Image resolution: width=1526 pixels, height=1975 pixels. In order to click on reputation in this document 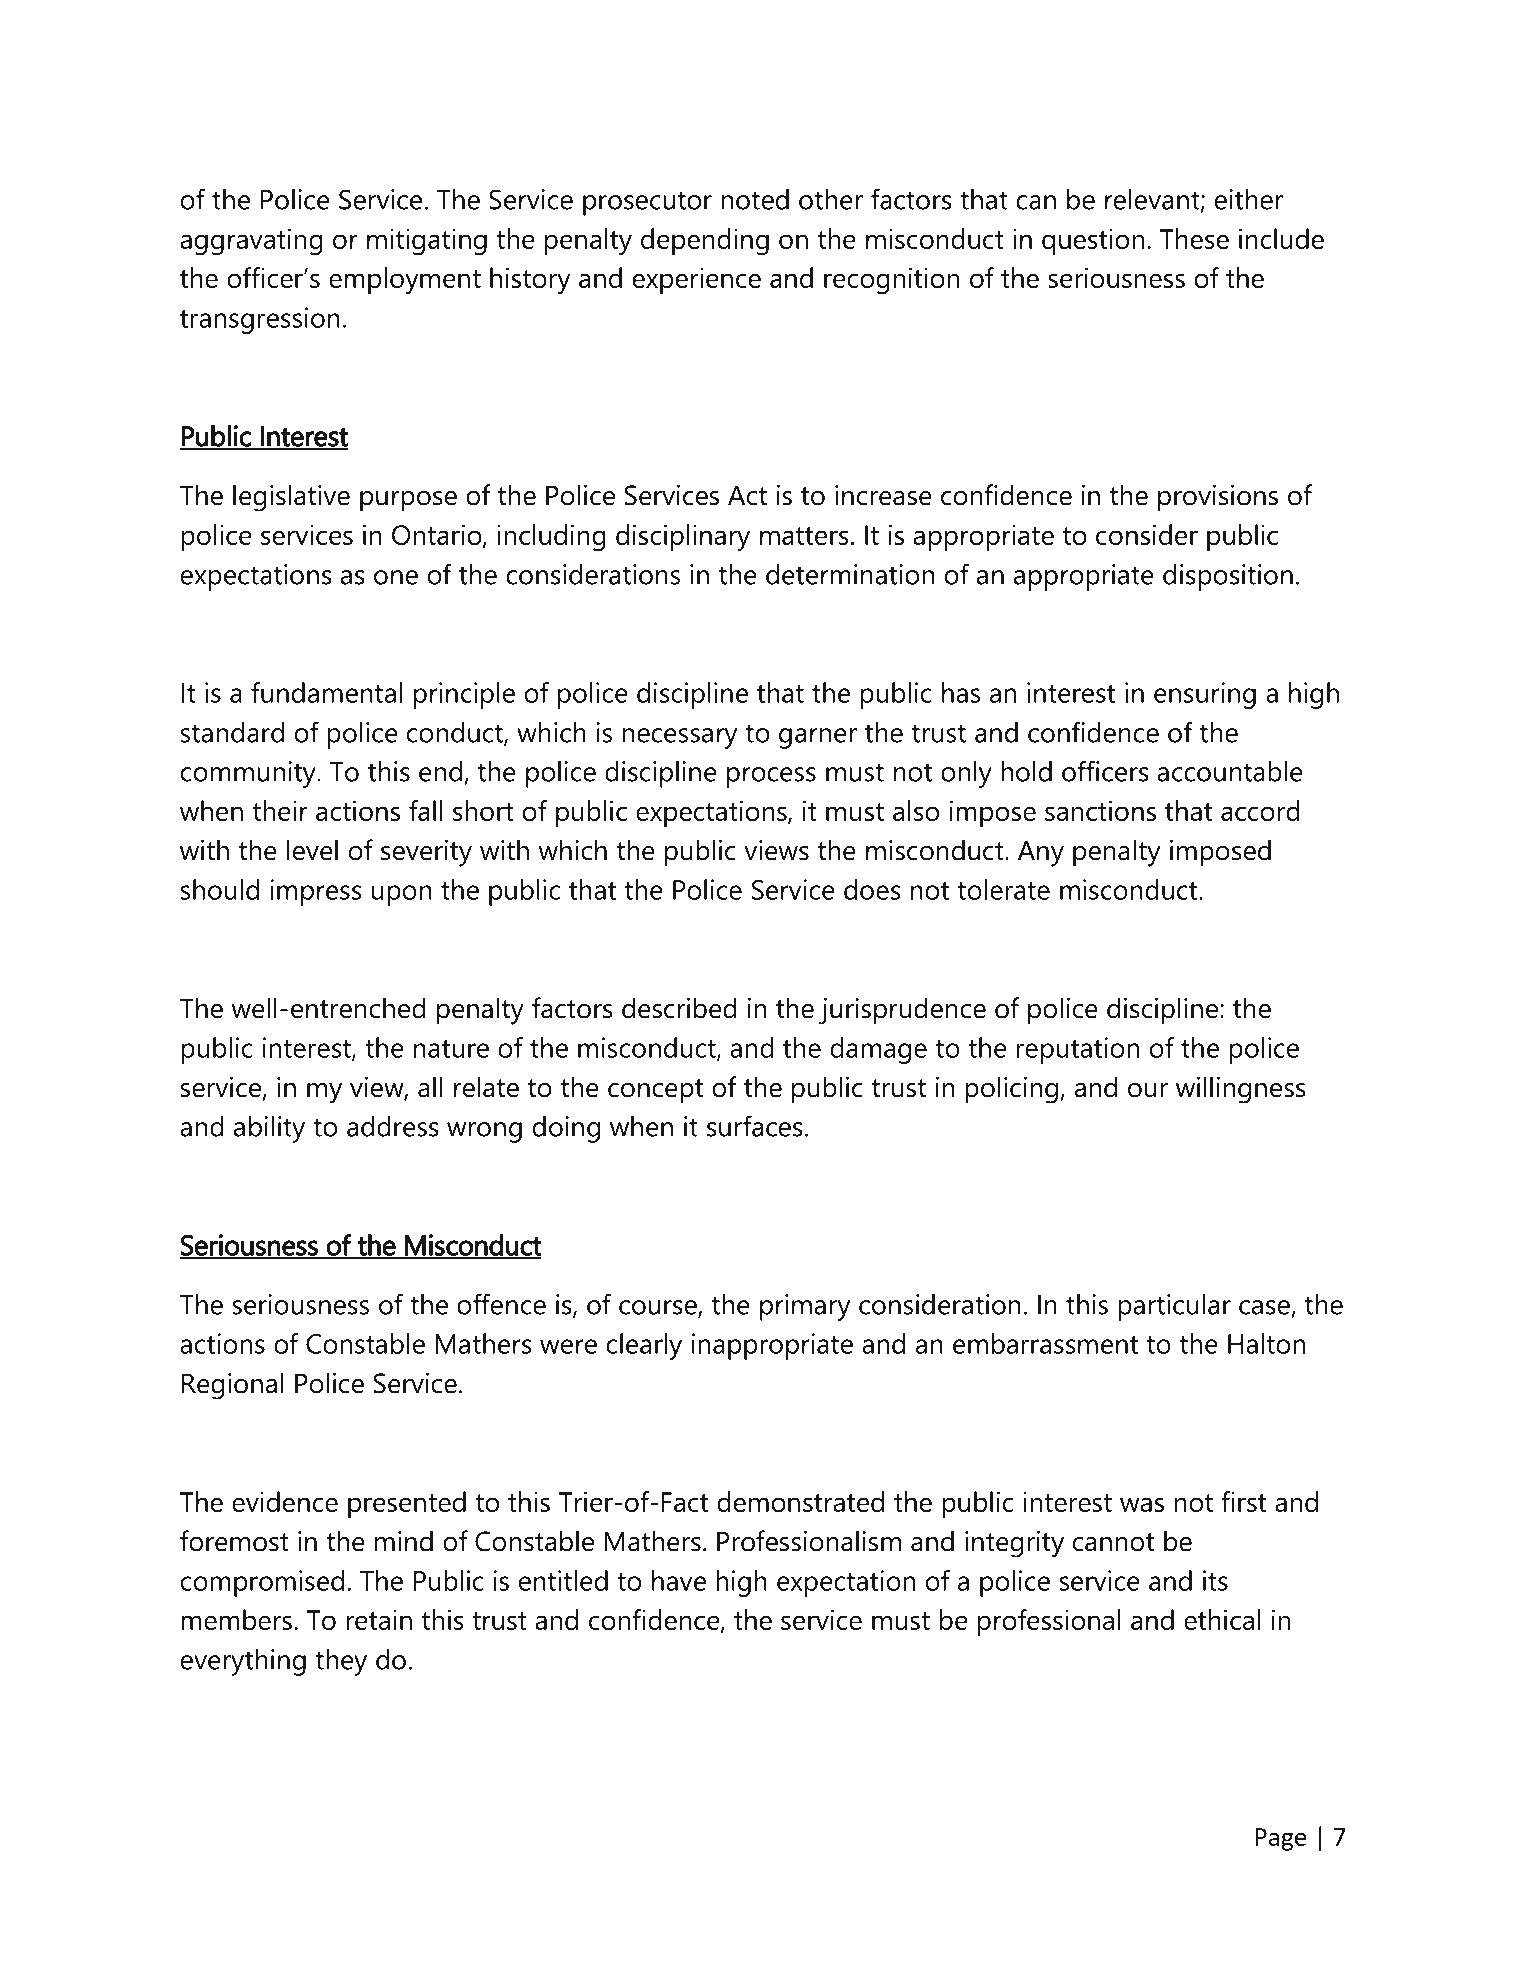, I will do `click(1078, 1050)`.
